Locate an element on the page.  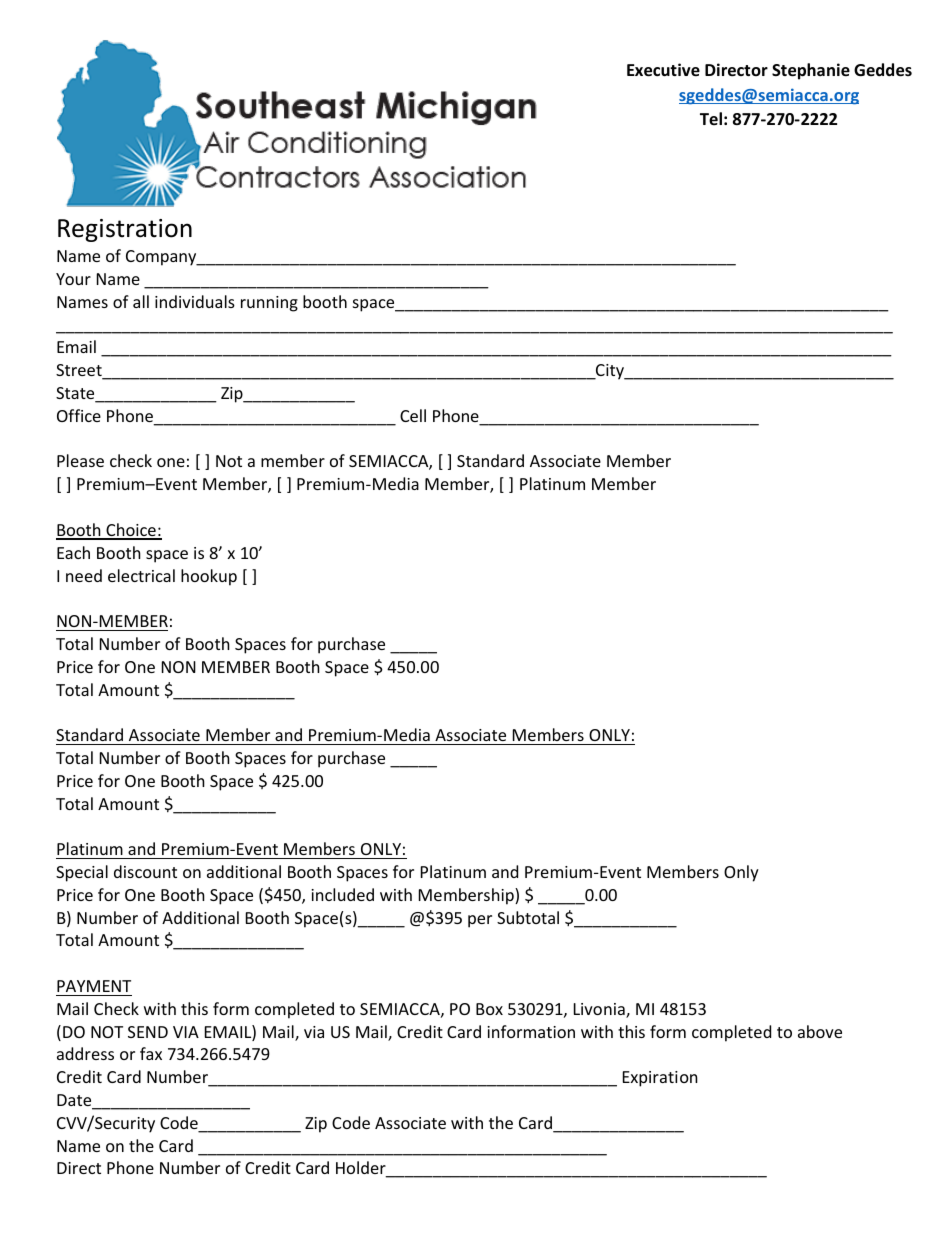
Registration is located at coordinates (125, 230).
